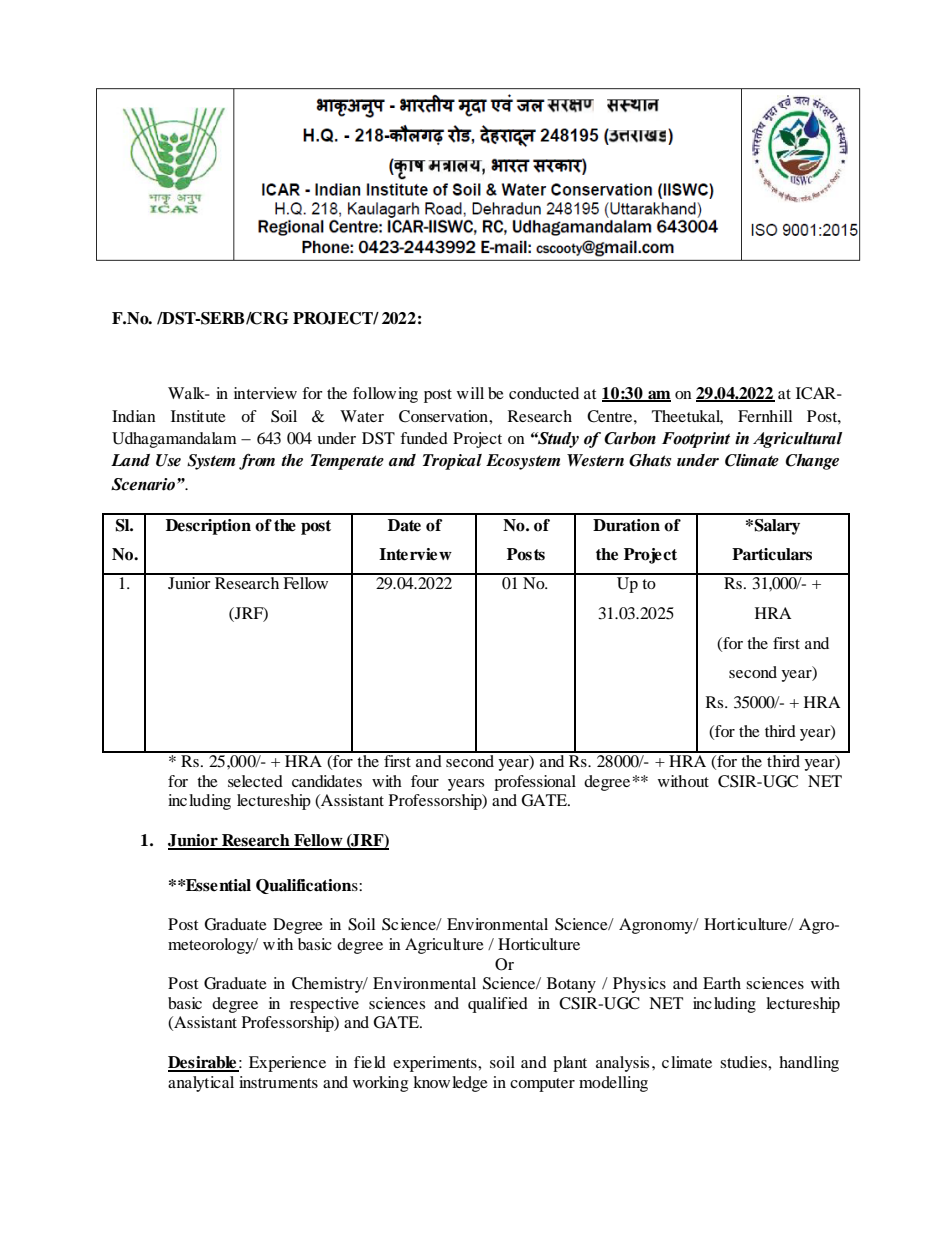  Describe the element at coordinates (255, 781) in the page. I see `selected` at that location.
